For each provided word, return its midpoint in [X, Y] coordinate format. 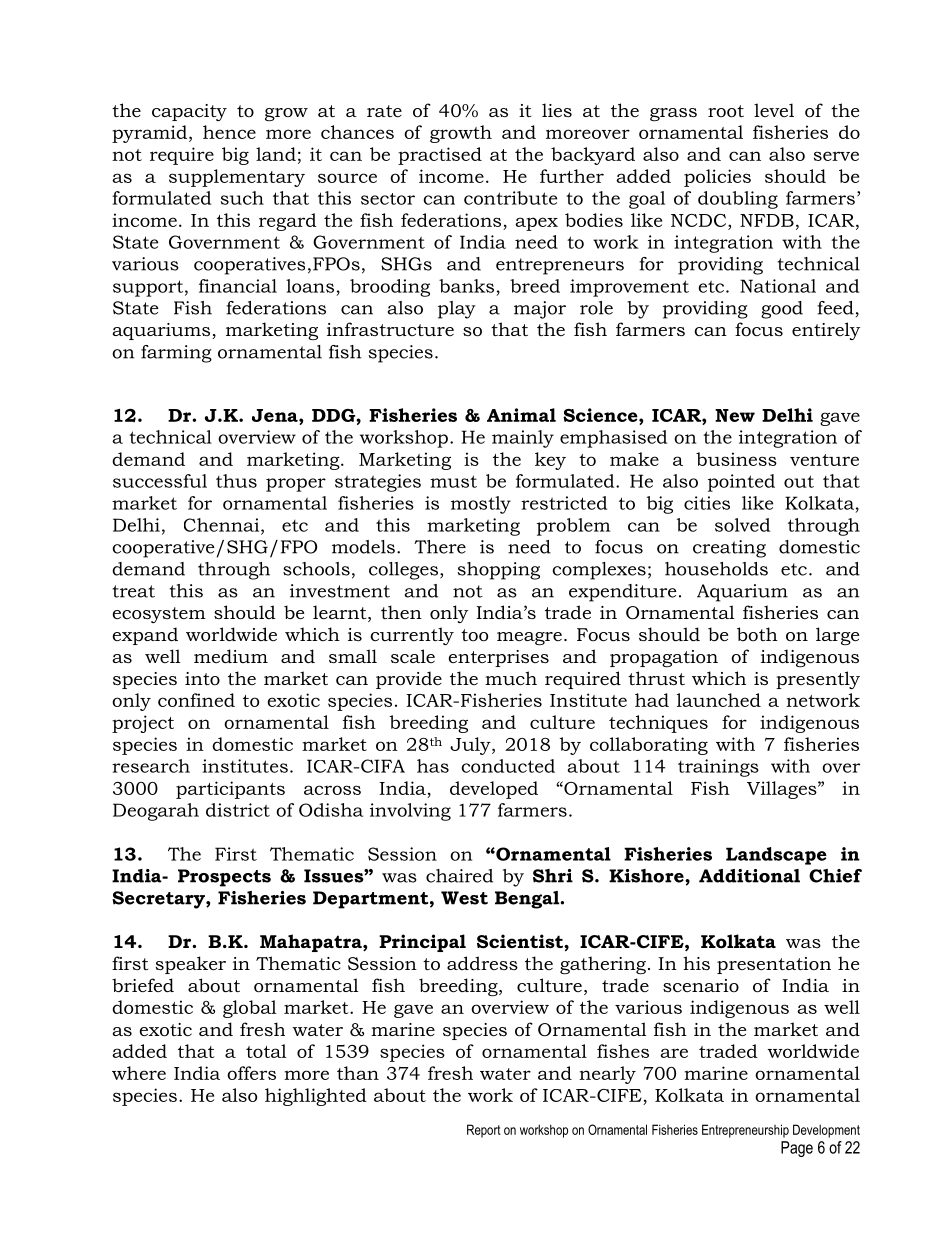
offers [251, 1073]
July [471, 746]
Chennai [223, 526]
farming [176, 354]
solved [742, 525]
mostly [481, 505]
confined [196, 700]
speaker [191, 965]
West [464, 898]
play [457, 310]
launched [719, 700]
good [782, 310]
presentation [774, 965]
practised [440, 156]
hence [229, 132]
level [774, 110]
